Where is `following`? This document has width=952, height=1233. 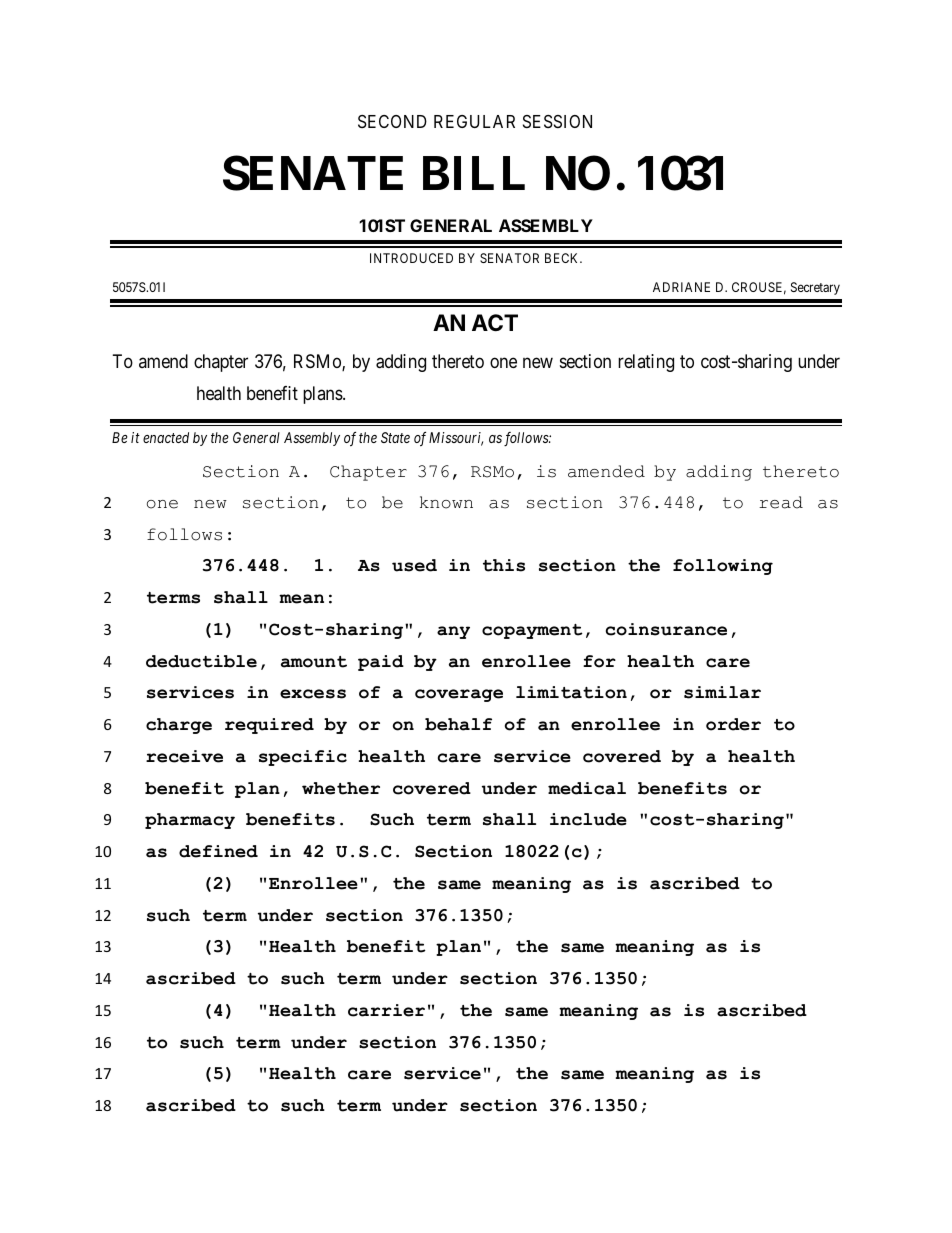
following is located at coordinates (723, 567).
